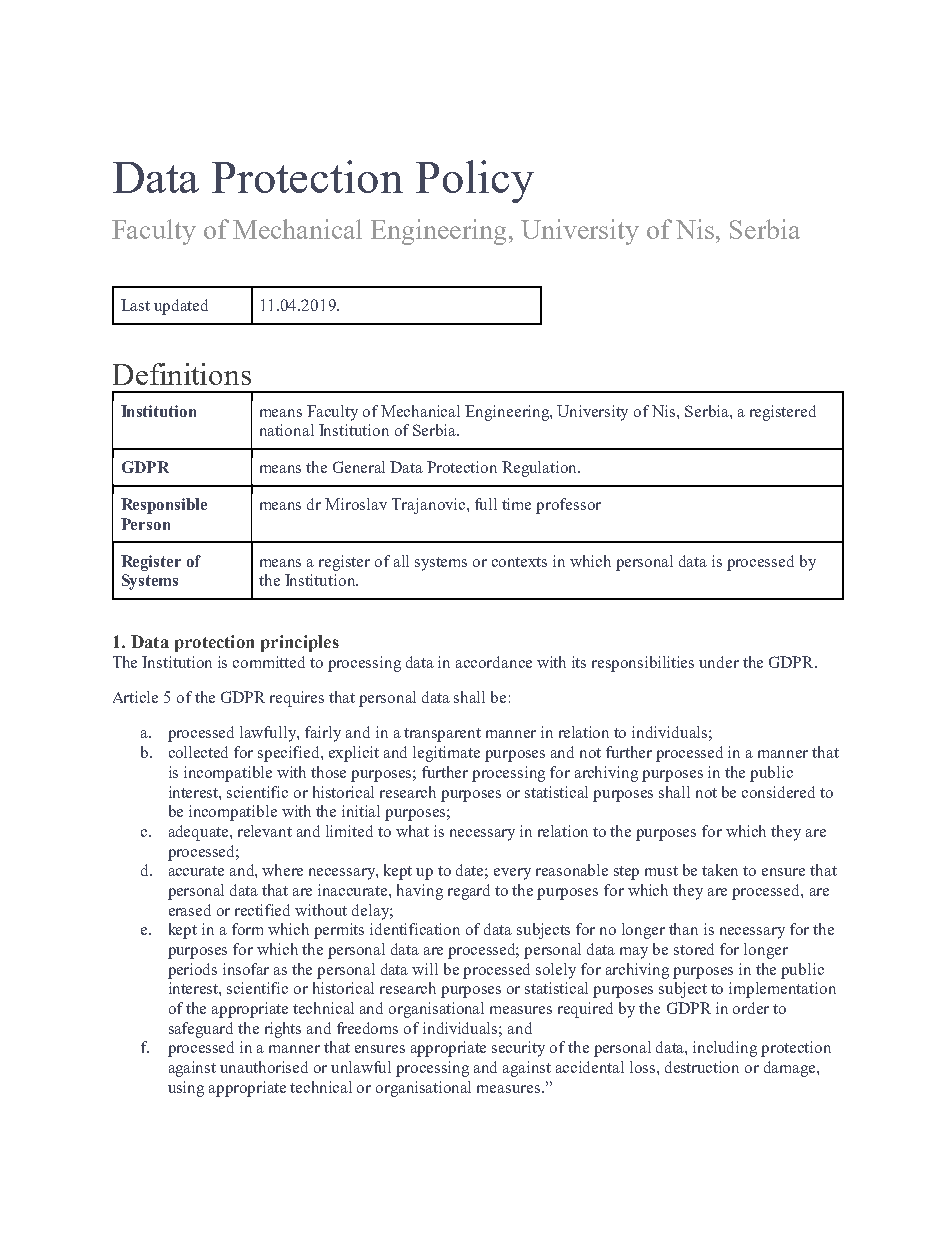  I want to click on Policy, so click(475, 181).
